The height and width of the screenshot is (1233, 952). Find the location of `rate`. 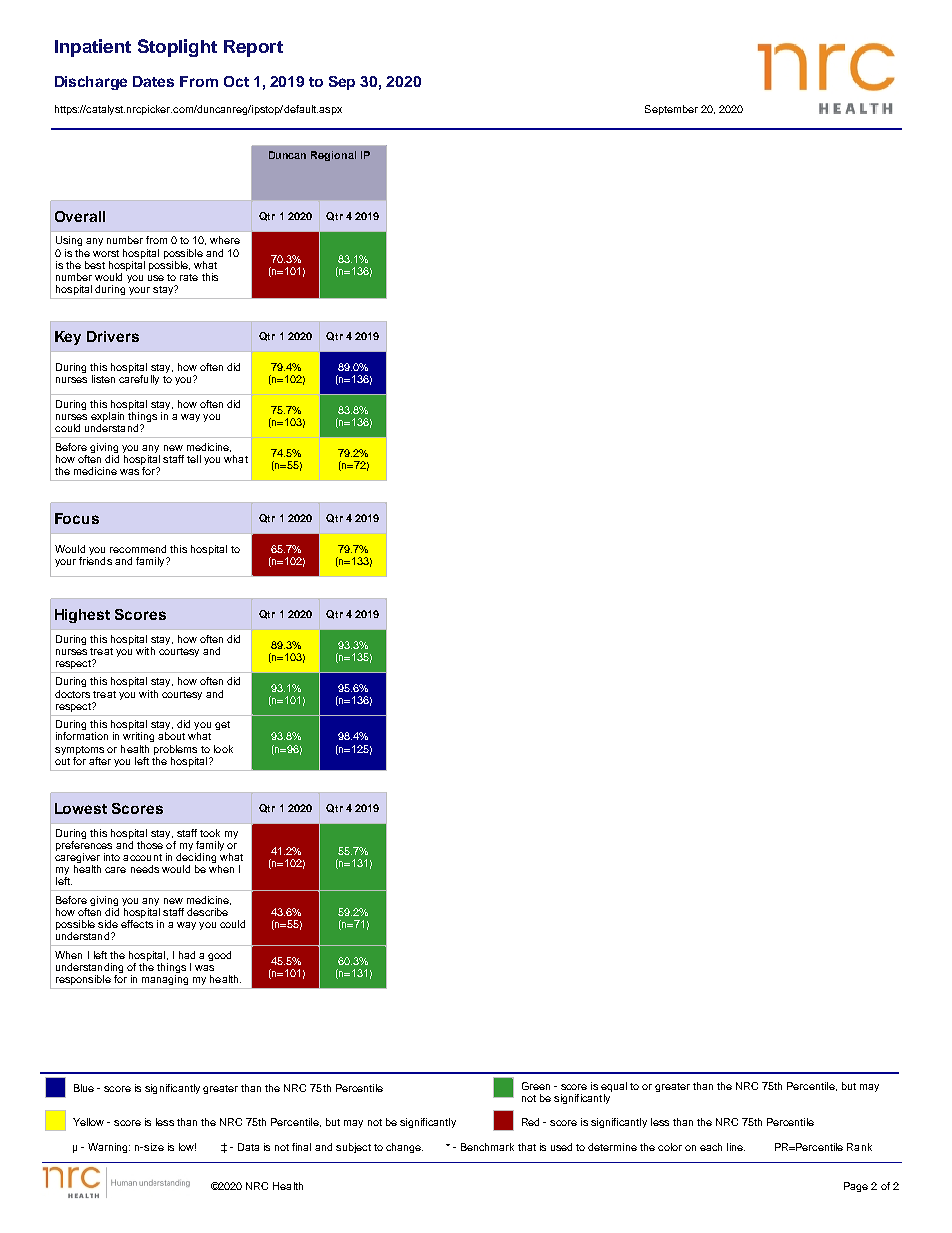

rate is located at coordinates (189, 277).
